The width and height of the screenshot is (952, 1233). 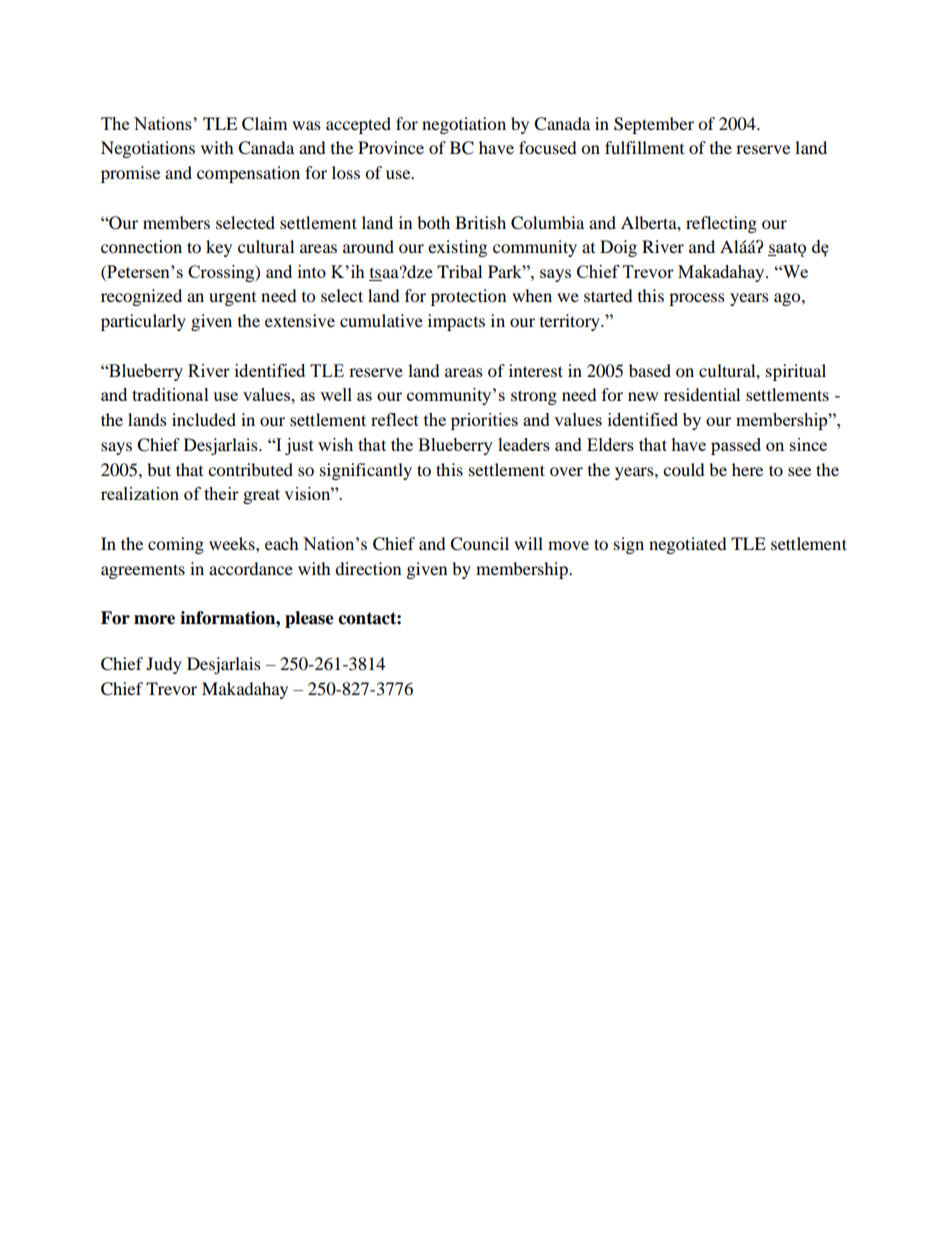 I want to click on Province, so click(x=391, y=147).
